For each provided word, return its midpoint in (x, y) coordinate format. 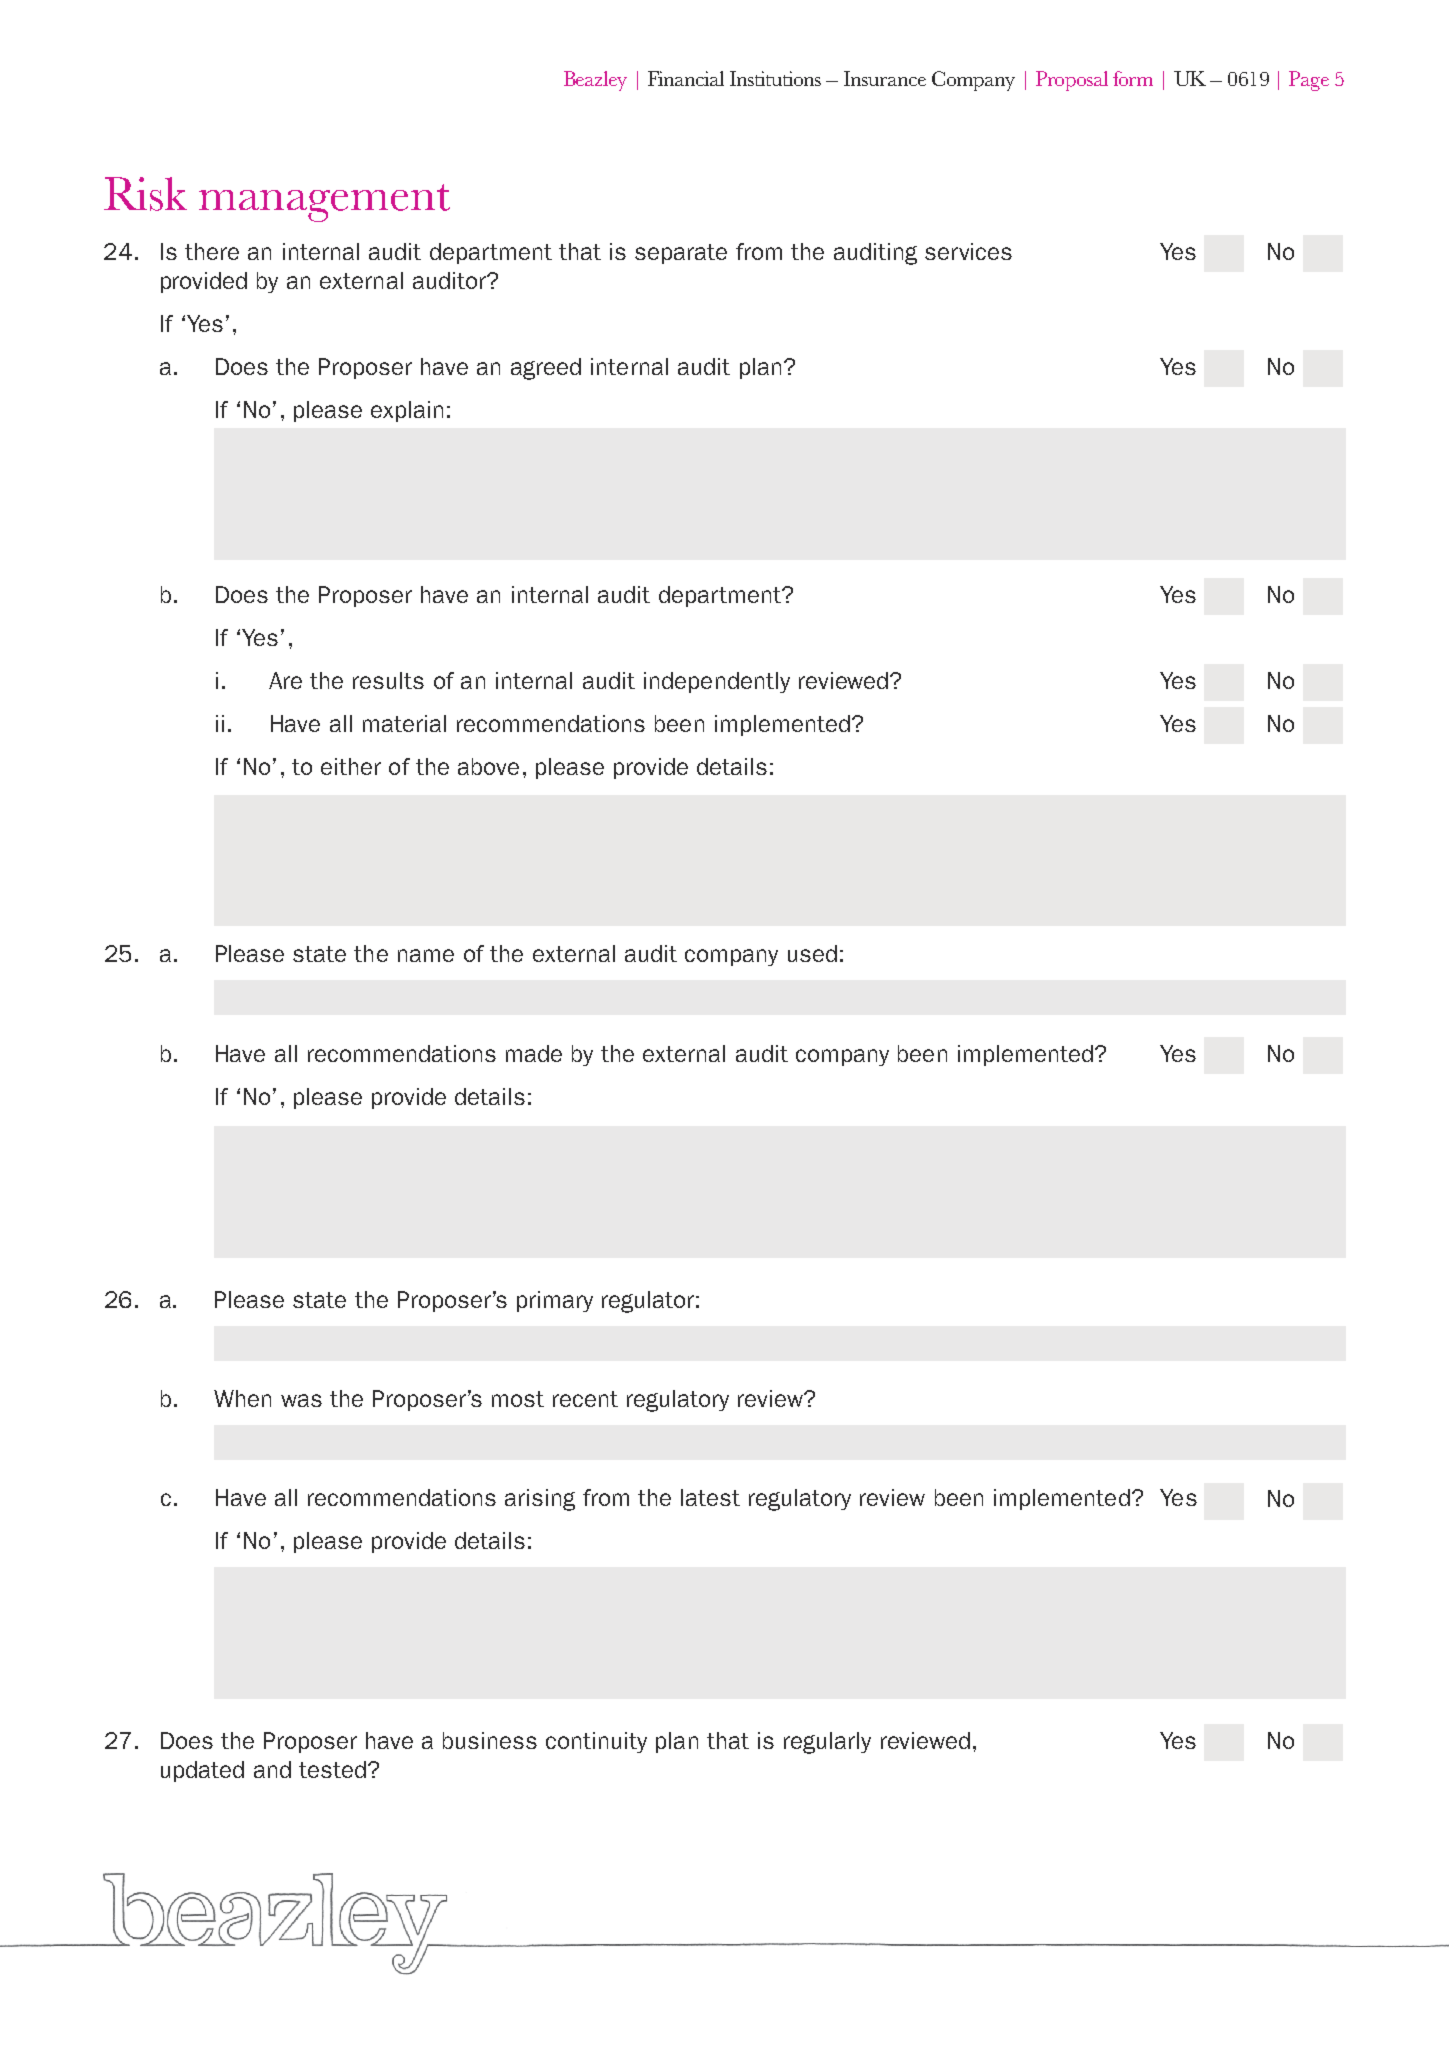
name (426, 955)
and (272, 1769)
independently (717, 682)
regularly (827, 1743)
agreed (546, 369)
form (1133, 78)
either (351, 766)
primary (555, 1301)
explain (407, 411)
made (534, 1053)
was (301, 1400)
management (324, 203)
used (812, 953)
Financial (686, 78)
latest (710, 1497)
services (968, 251)
